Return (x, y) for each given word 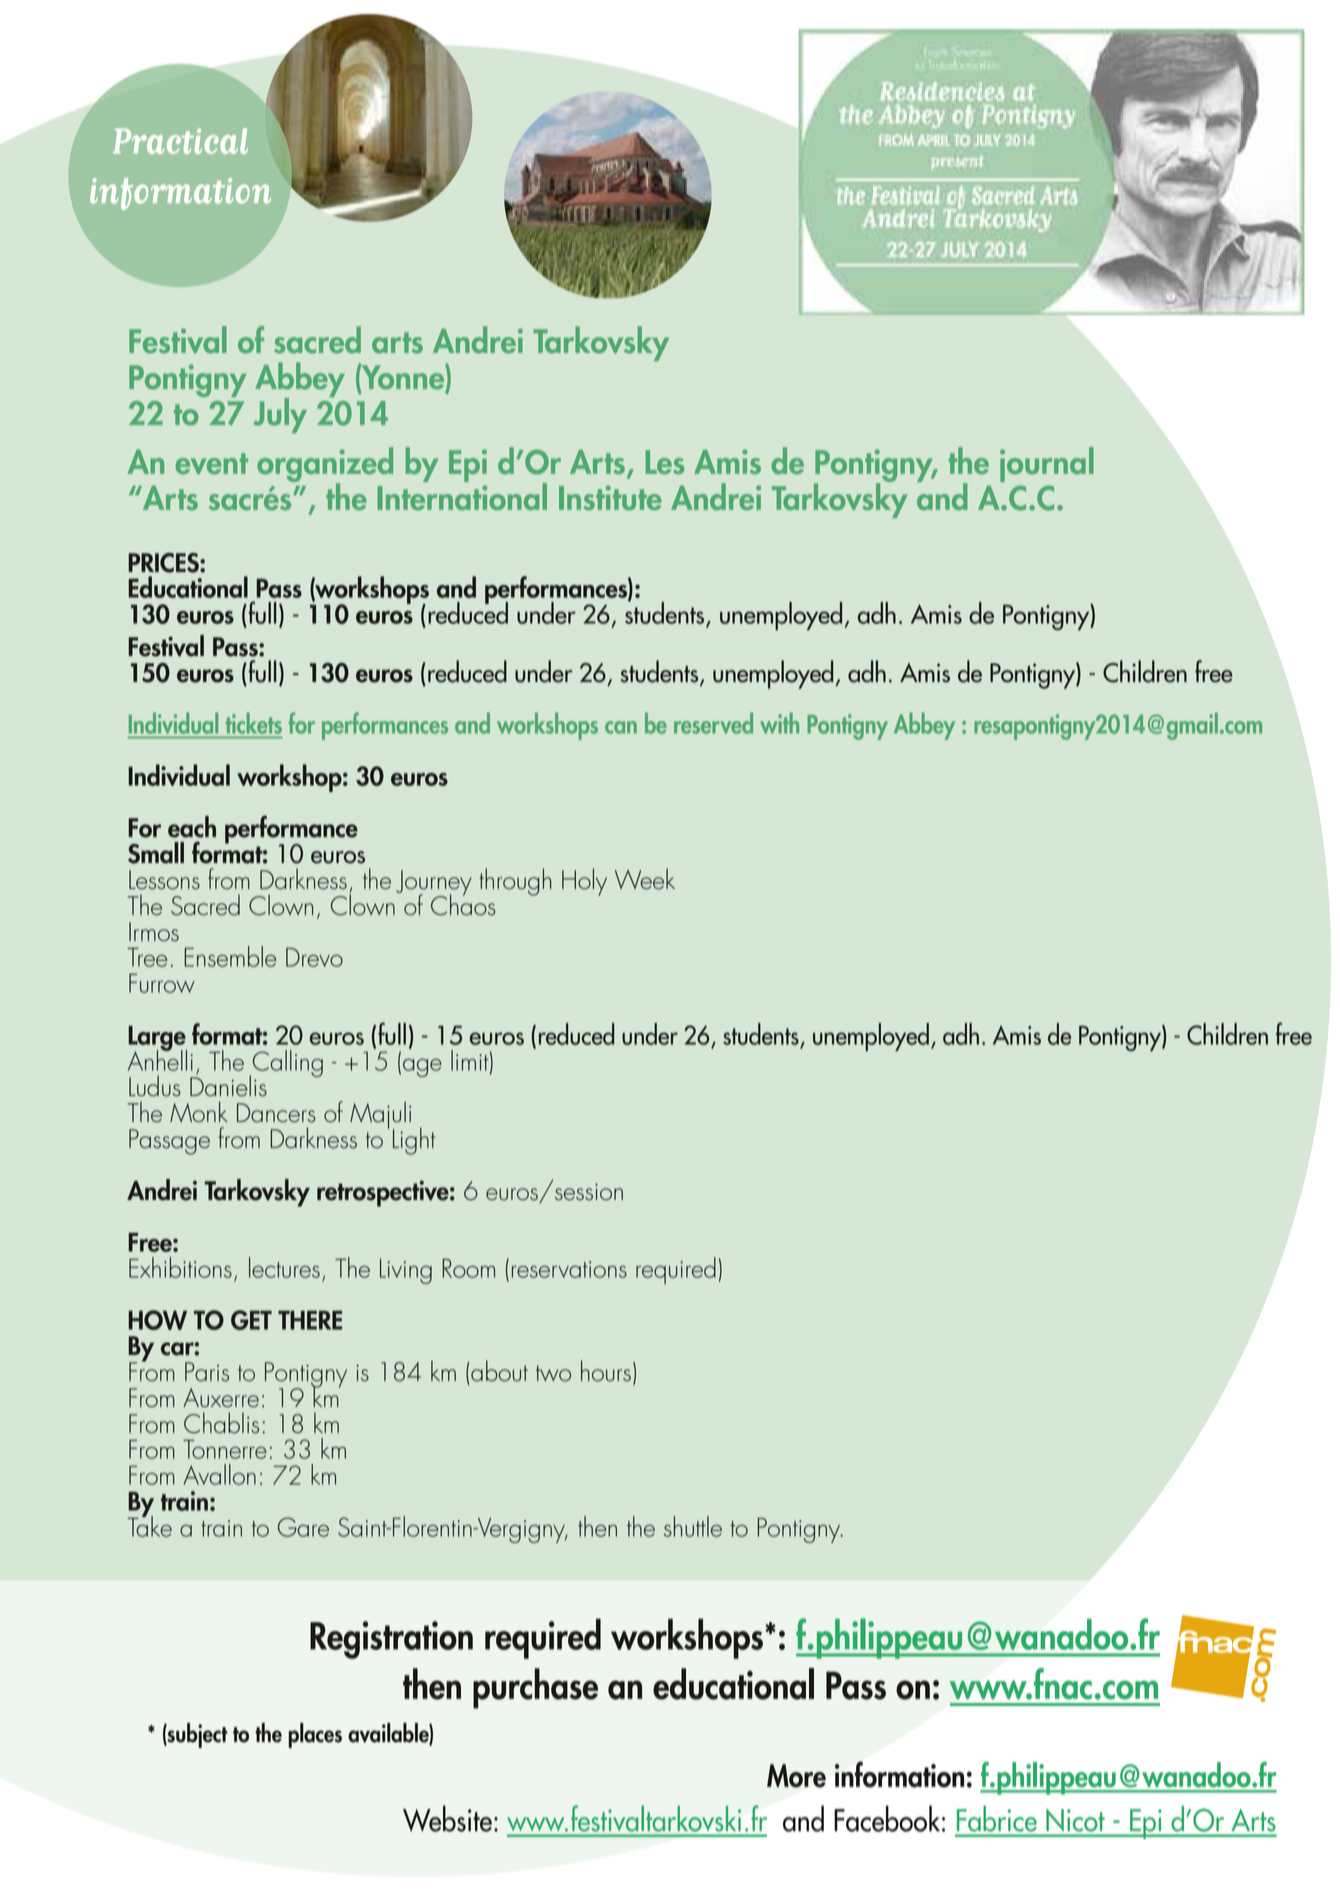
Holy (584, 882)
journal (1047, 464)
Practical (180, 141)
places (315, 1735)
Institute (610, 497)
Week (645, 879)
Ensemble (230, 956)
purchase (535, 1688)
